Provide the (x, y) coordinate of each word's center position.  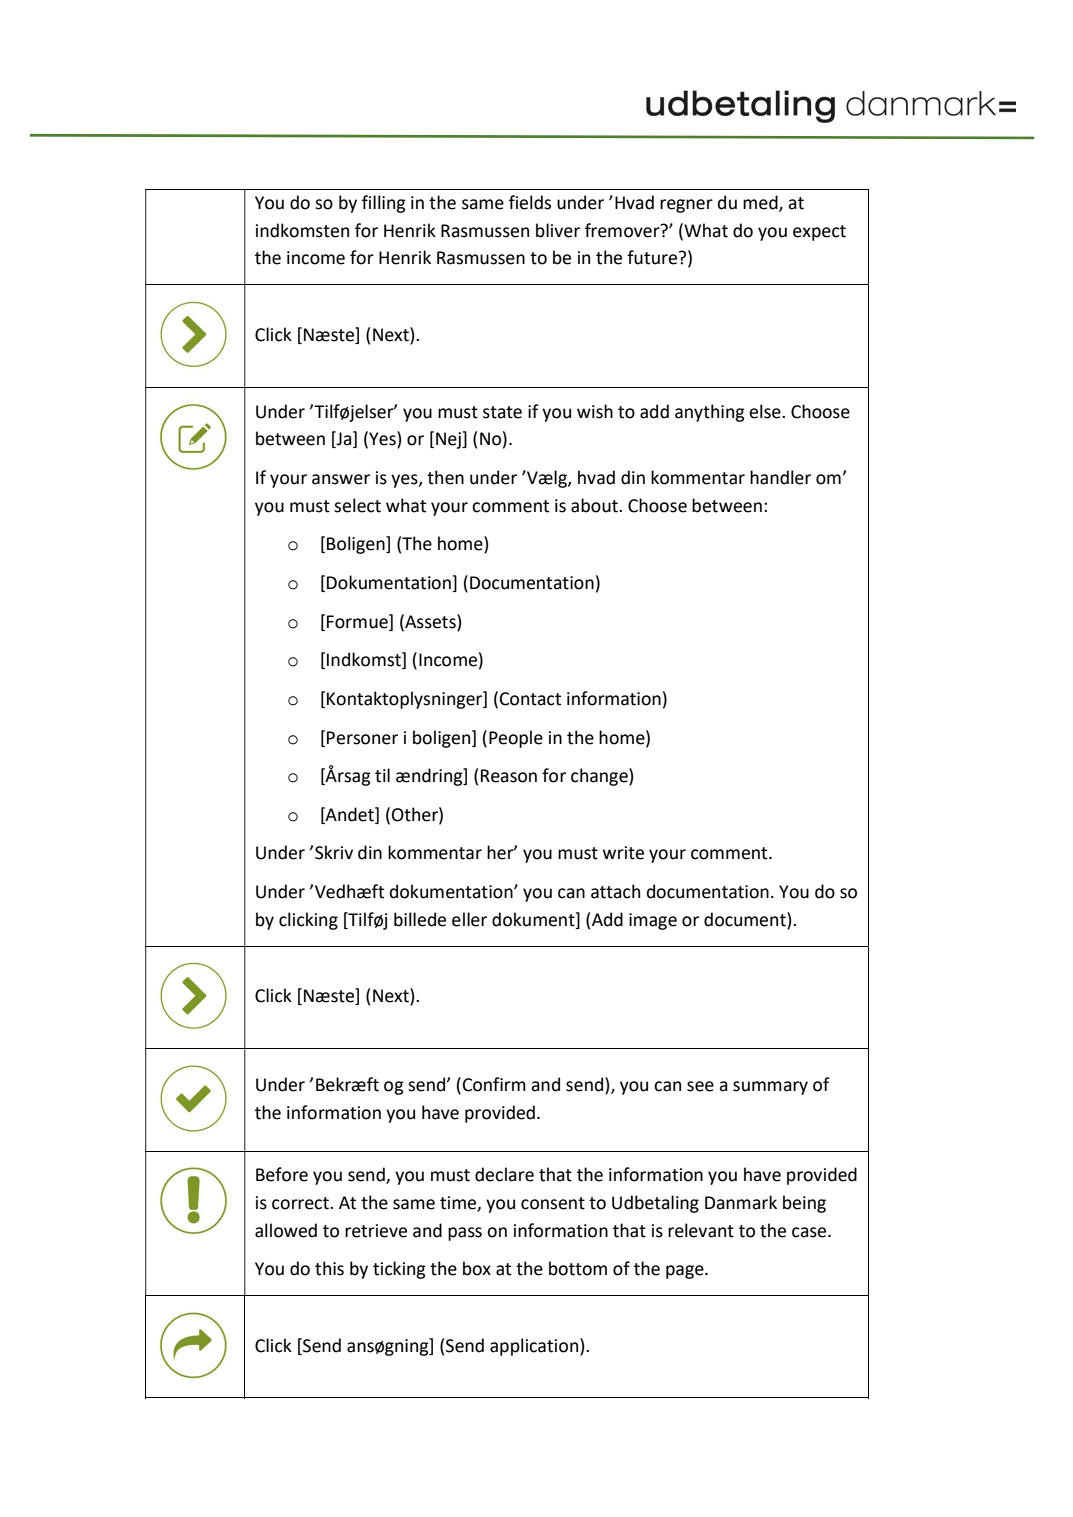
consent (553, 1203)
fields (530, 202)
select (357, 505)
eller (469, 919)
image (653, 921)
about (595, 505)
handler (780, 477)
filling (384, 204)
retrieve (376, 1231)
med (761, 203)
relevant (701, 1230)
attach (615, 891)
